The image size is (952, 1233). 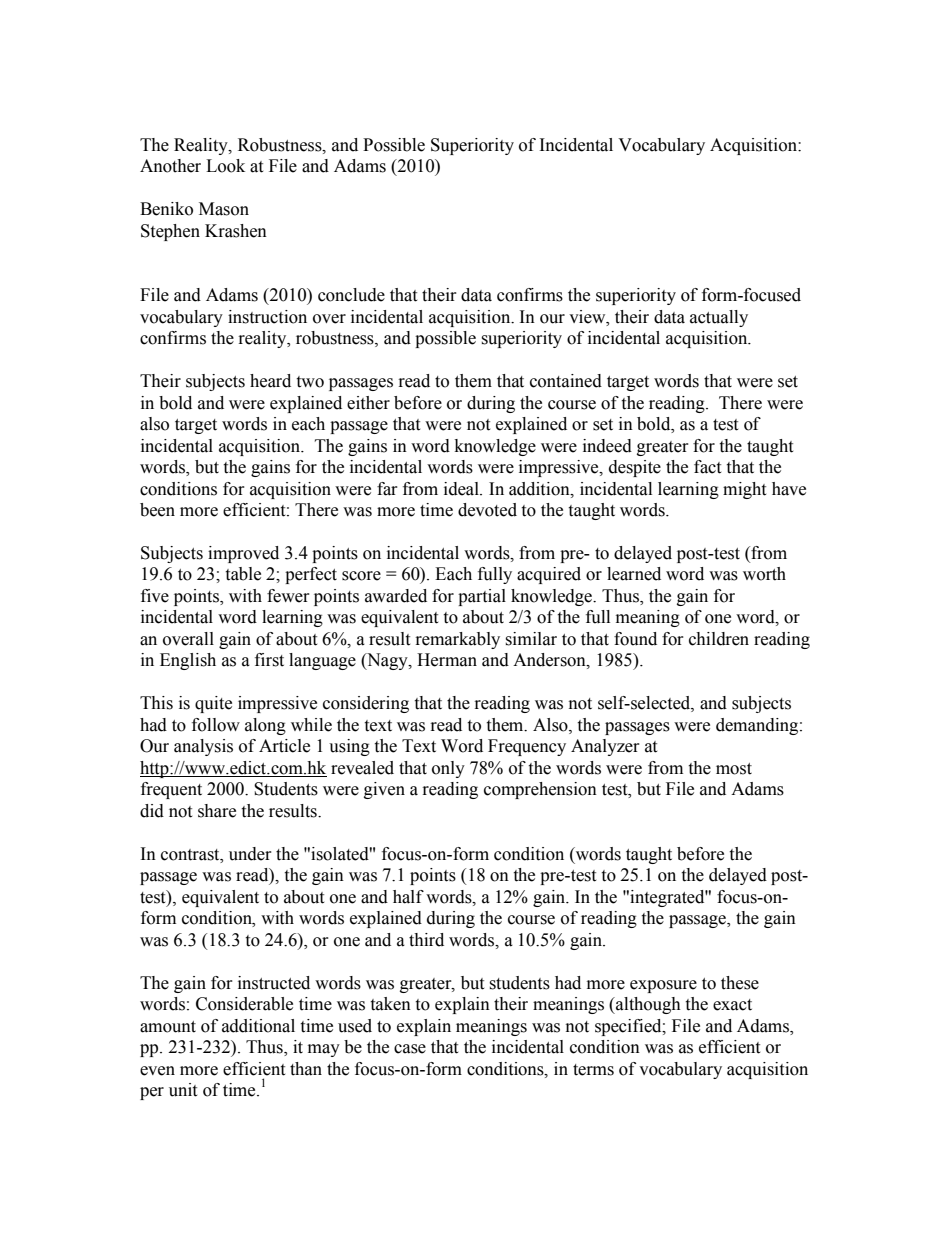 I want to click on conclude, so click(x=351, y=295).
